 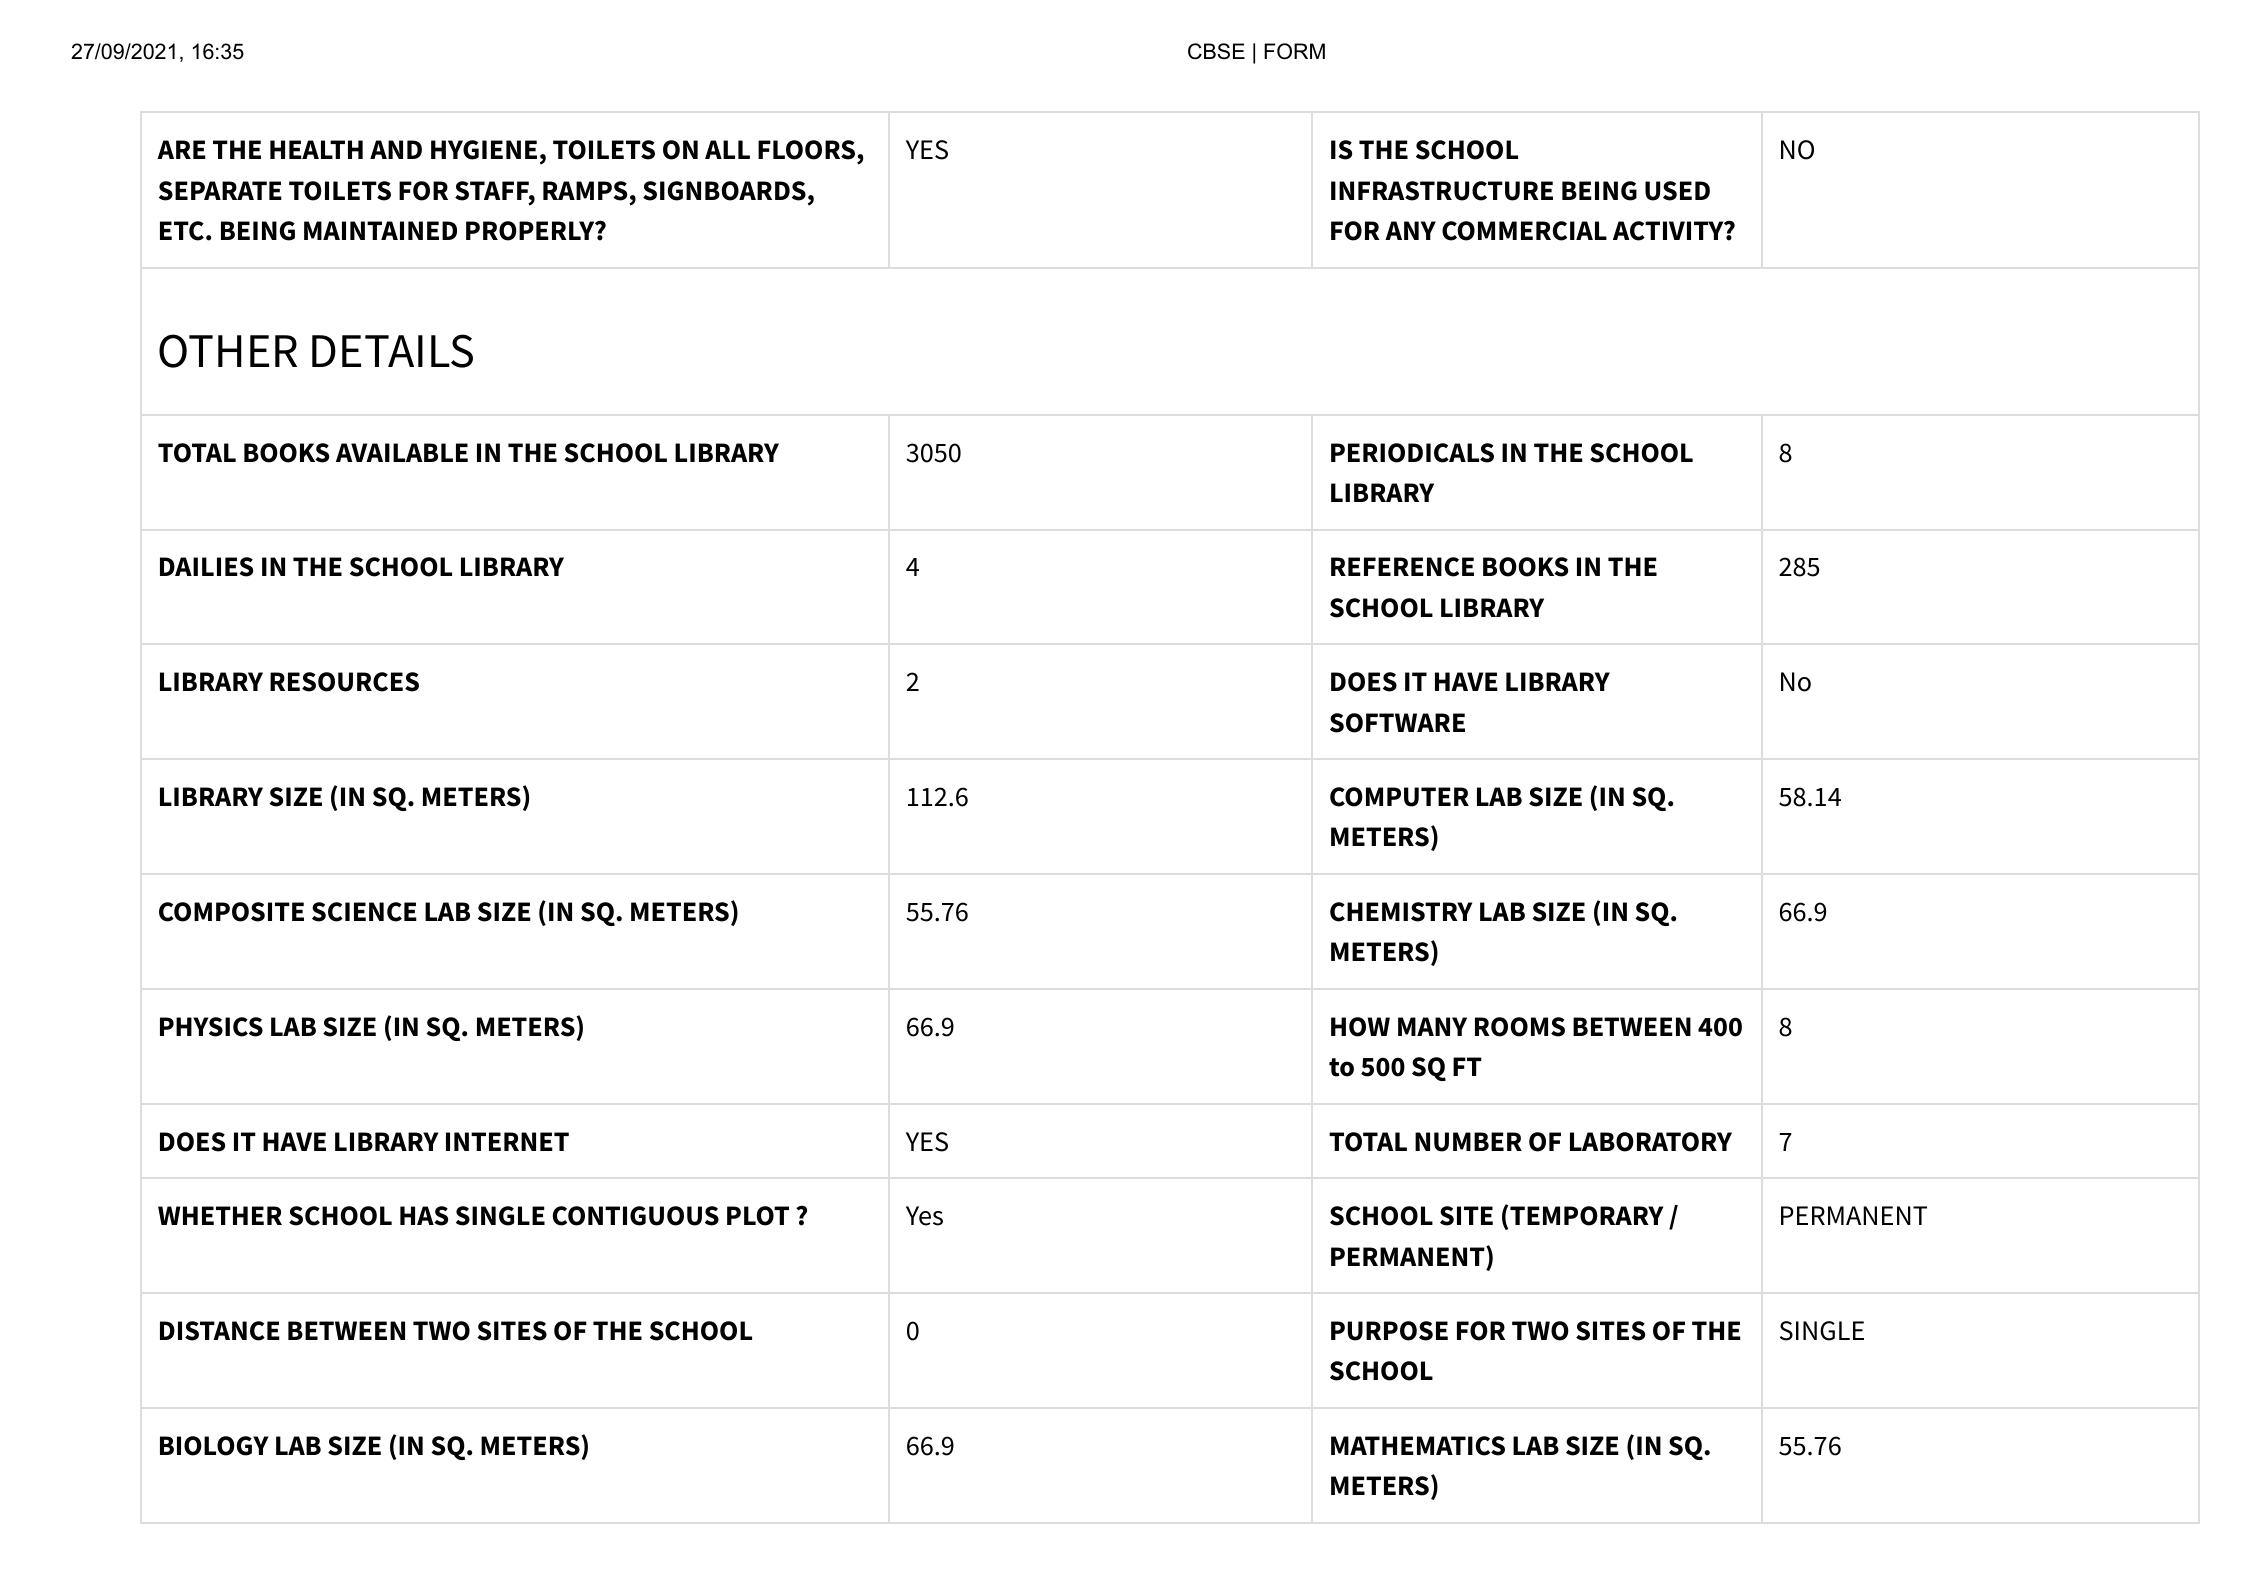 I want to click on AND, so click(x=396, y=149).
